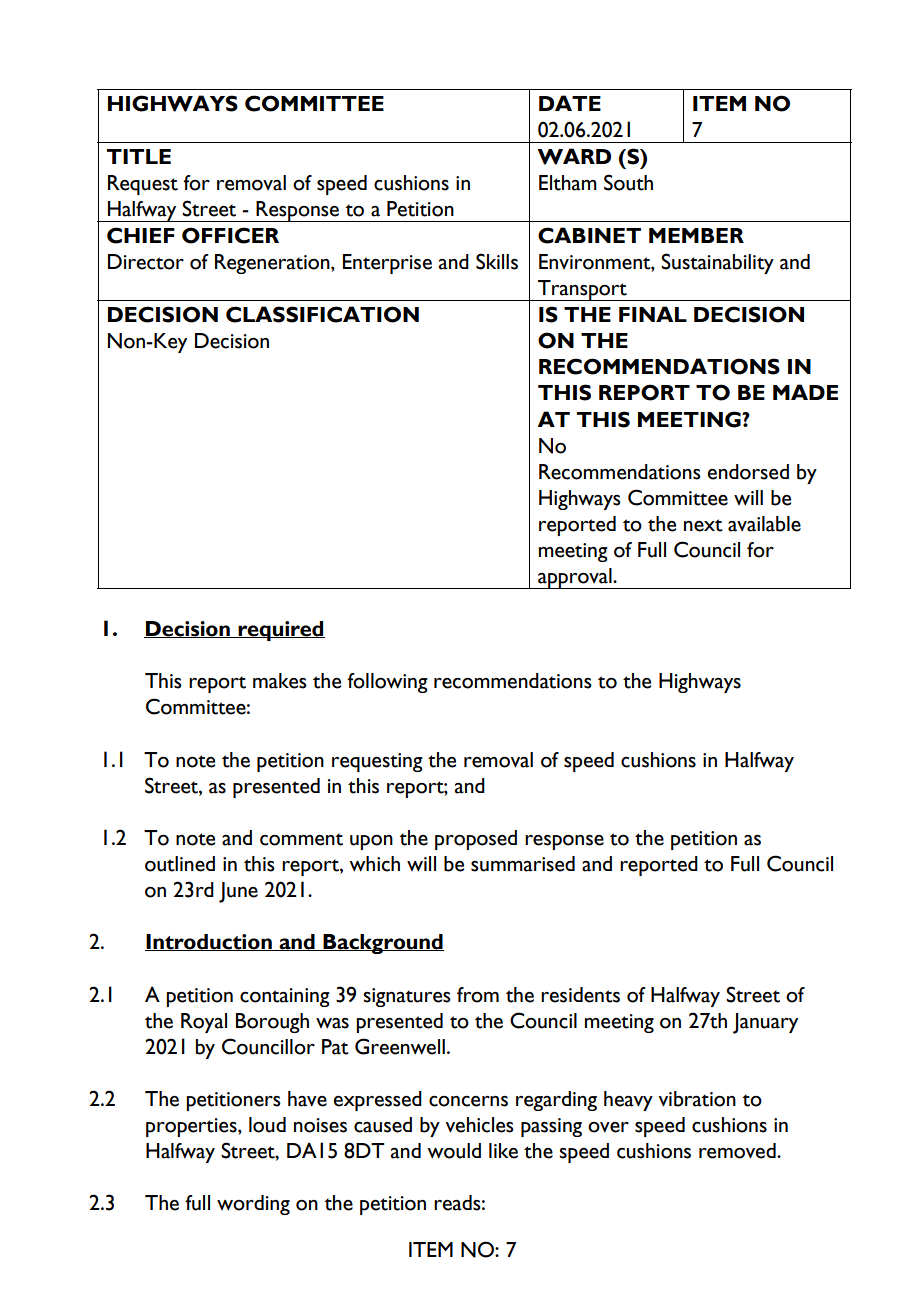 The width and height of the document is (924, 1308). I want to click on next, so click(703, 525).
